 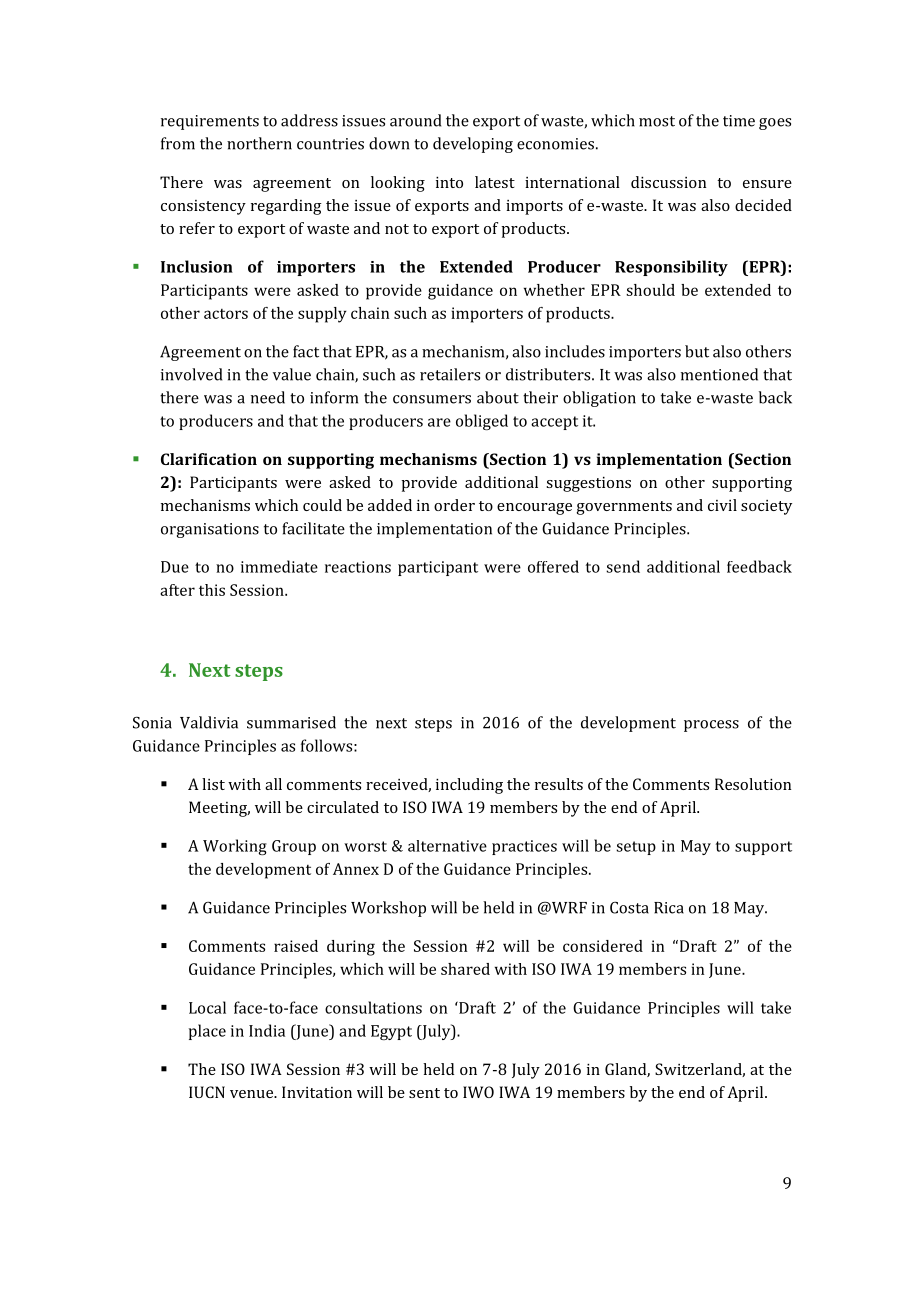 What do you see at coordinates (668, 182) in the screenshot?
I see `discussion` at bounding box center [668, 182].
